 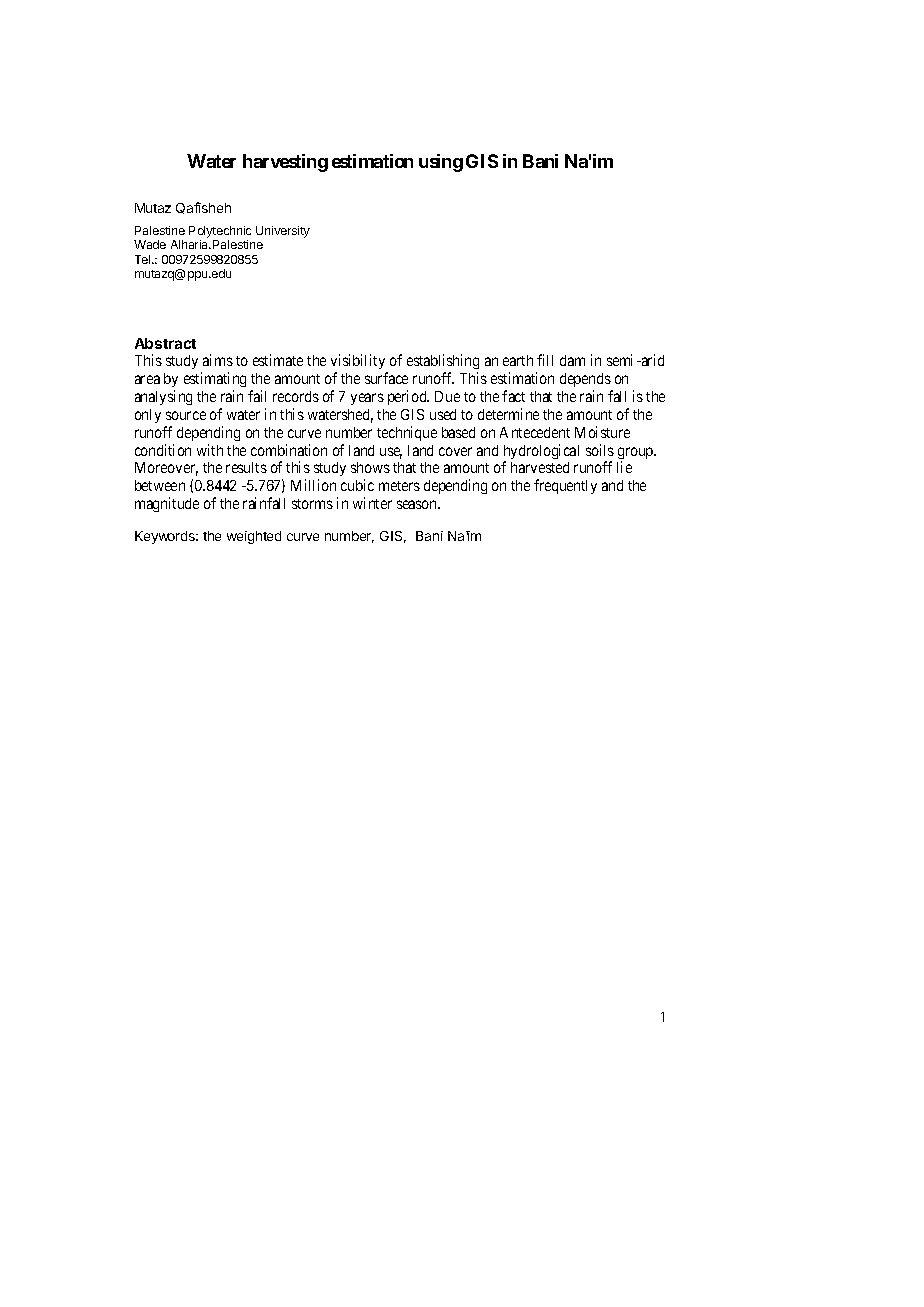 What do you see at coordinates (220, 233) in the screenshot?
I see `Polytechnic` at bounding box center [220, 233].
